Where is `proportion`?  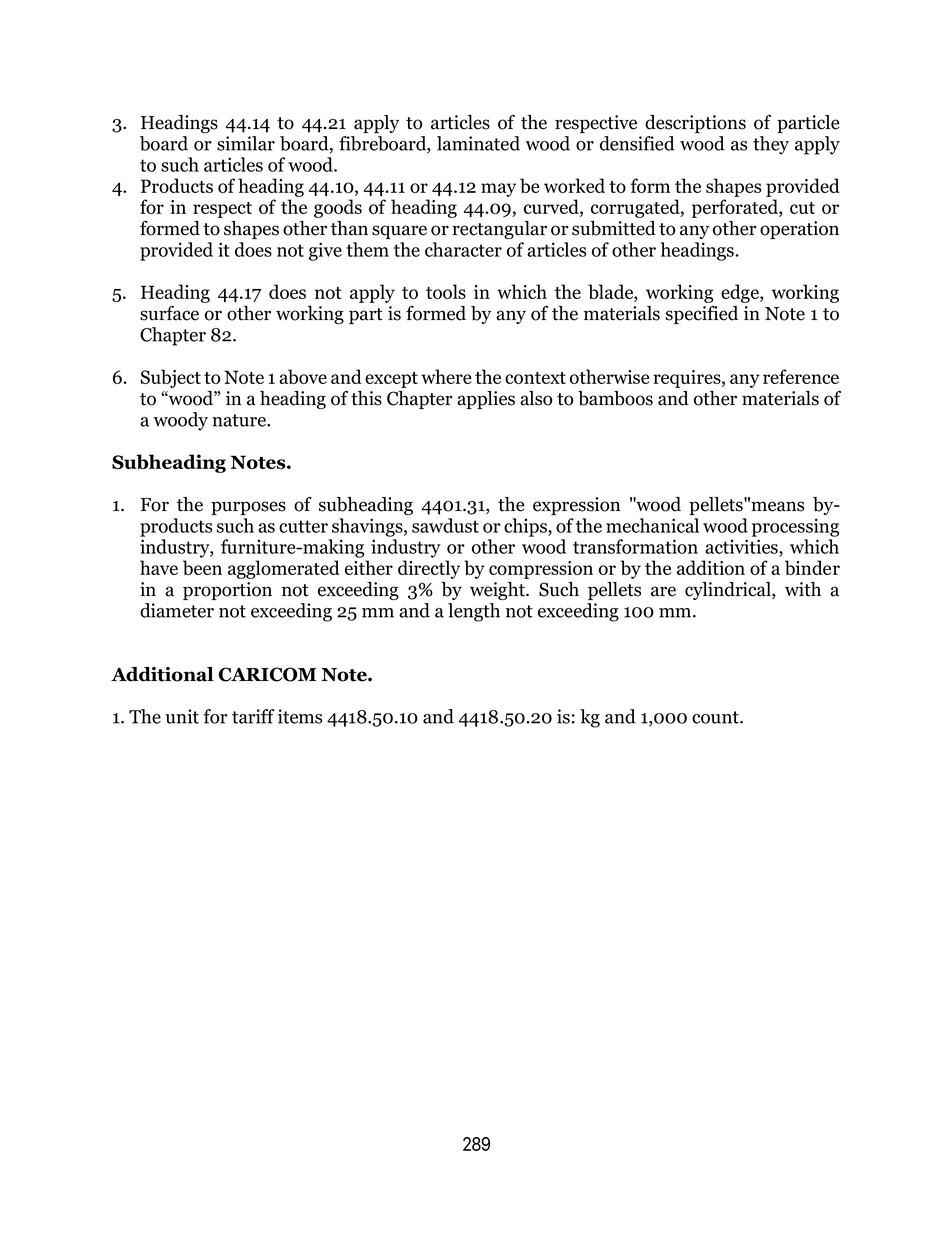 proportion is located at coordinates (227, 591).
